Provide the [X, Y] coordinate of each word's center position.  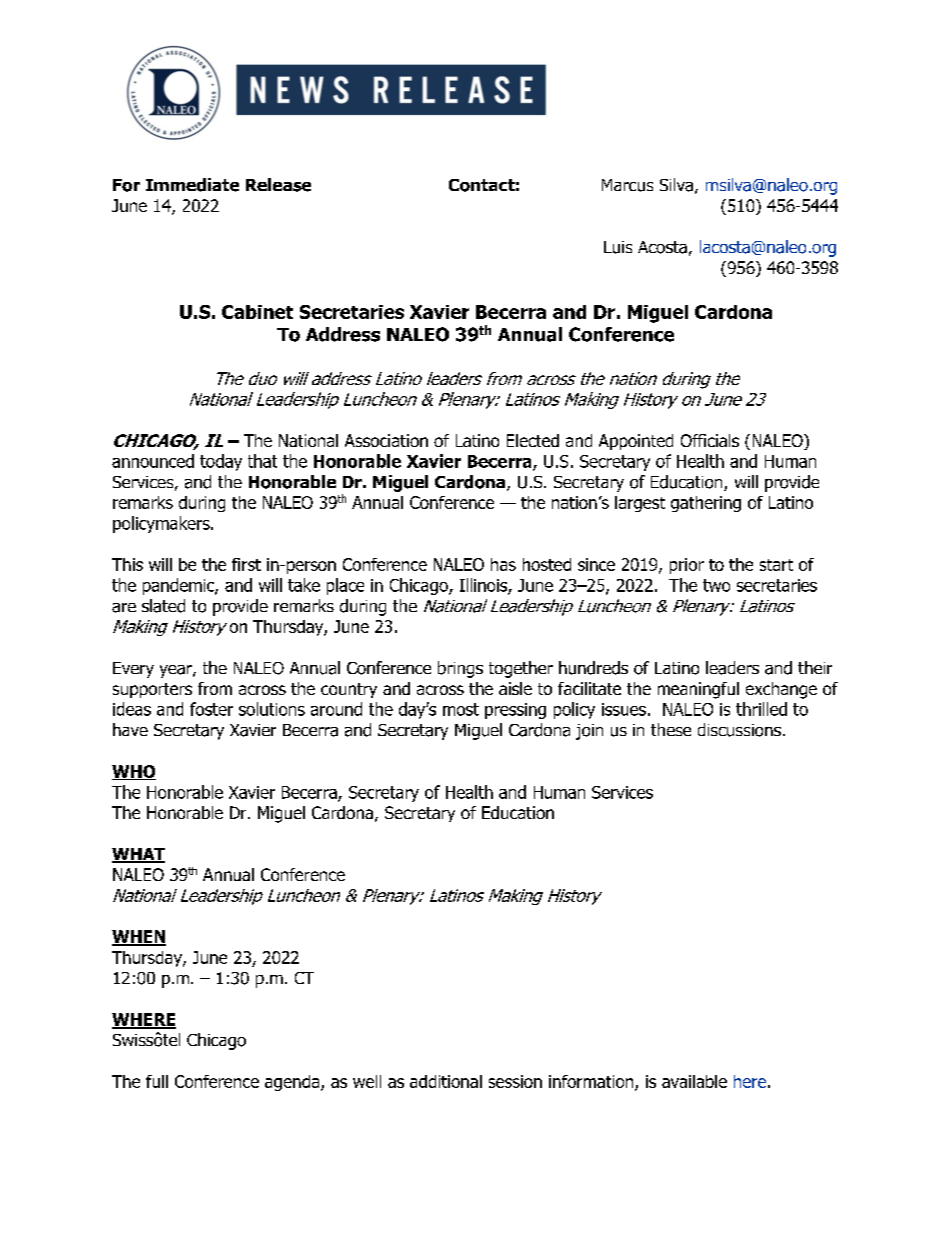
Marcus [627, 185]
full [157, 1081]
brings [460, 669]
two [716, 585]
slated [163, 606]
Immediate [192, 185]
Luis [618, 247]
